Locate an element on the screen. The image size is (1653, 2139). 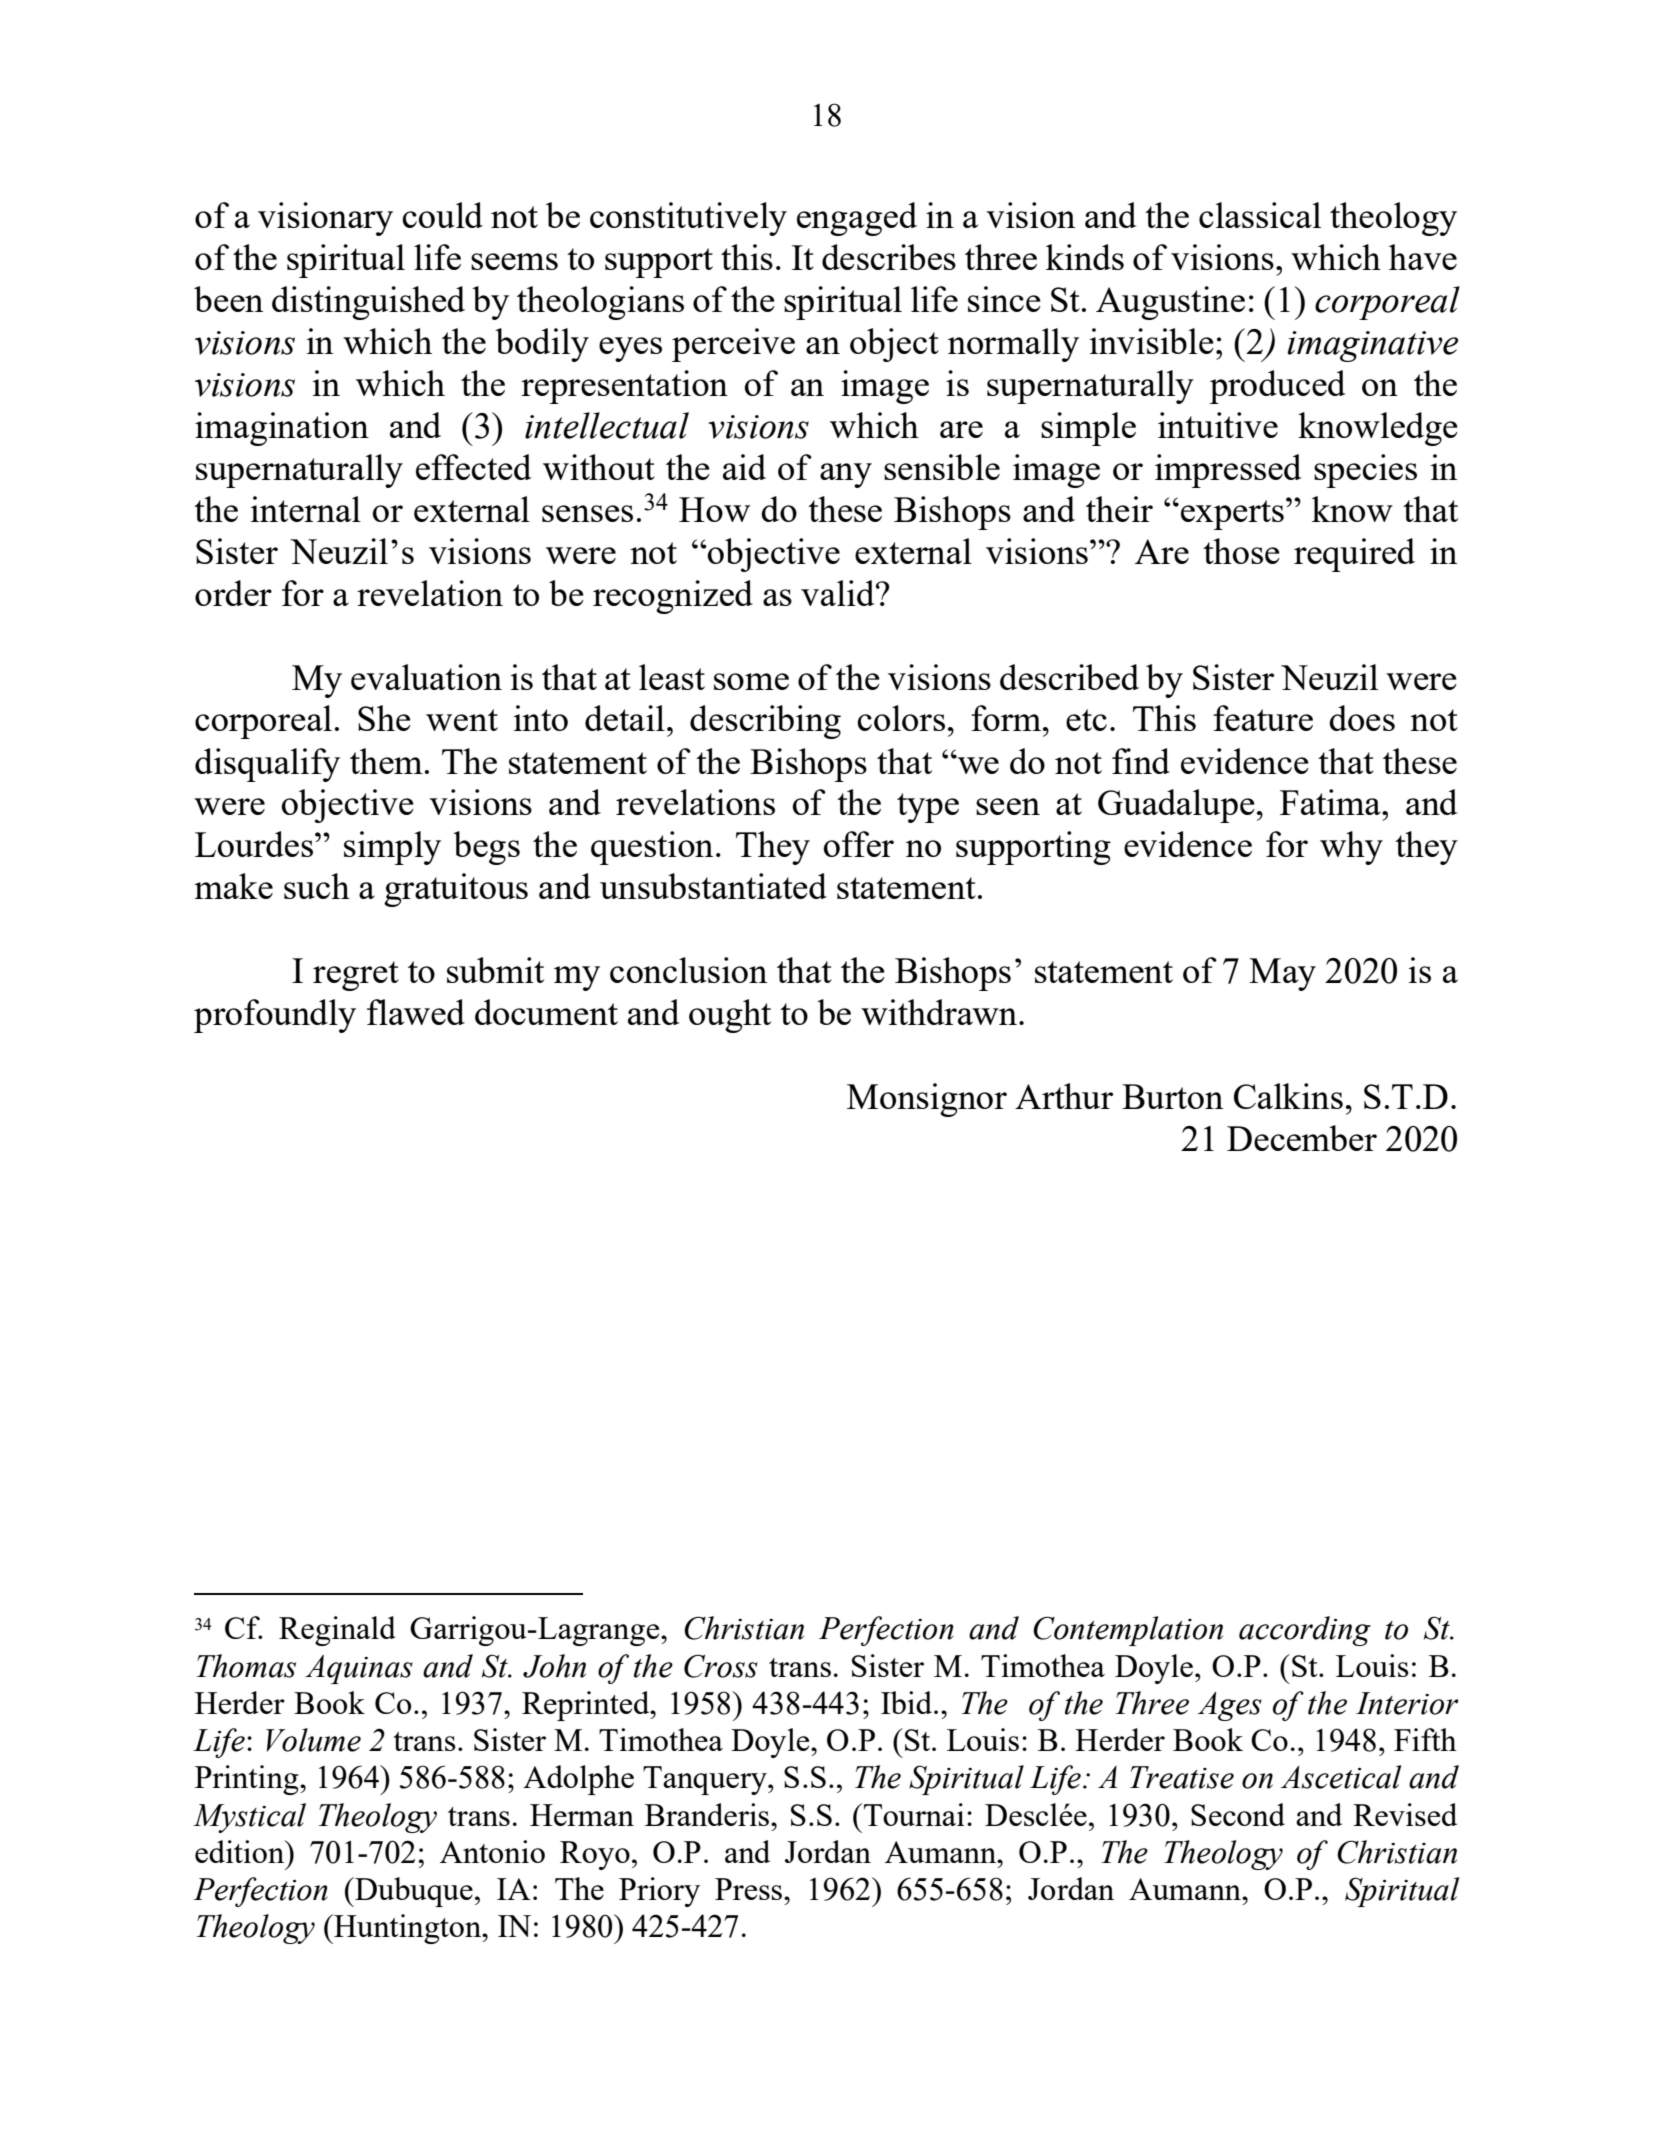
distinguished is located at coordinates (368, 303).
